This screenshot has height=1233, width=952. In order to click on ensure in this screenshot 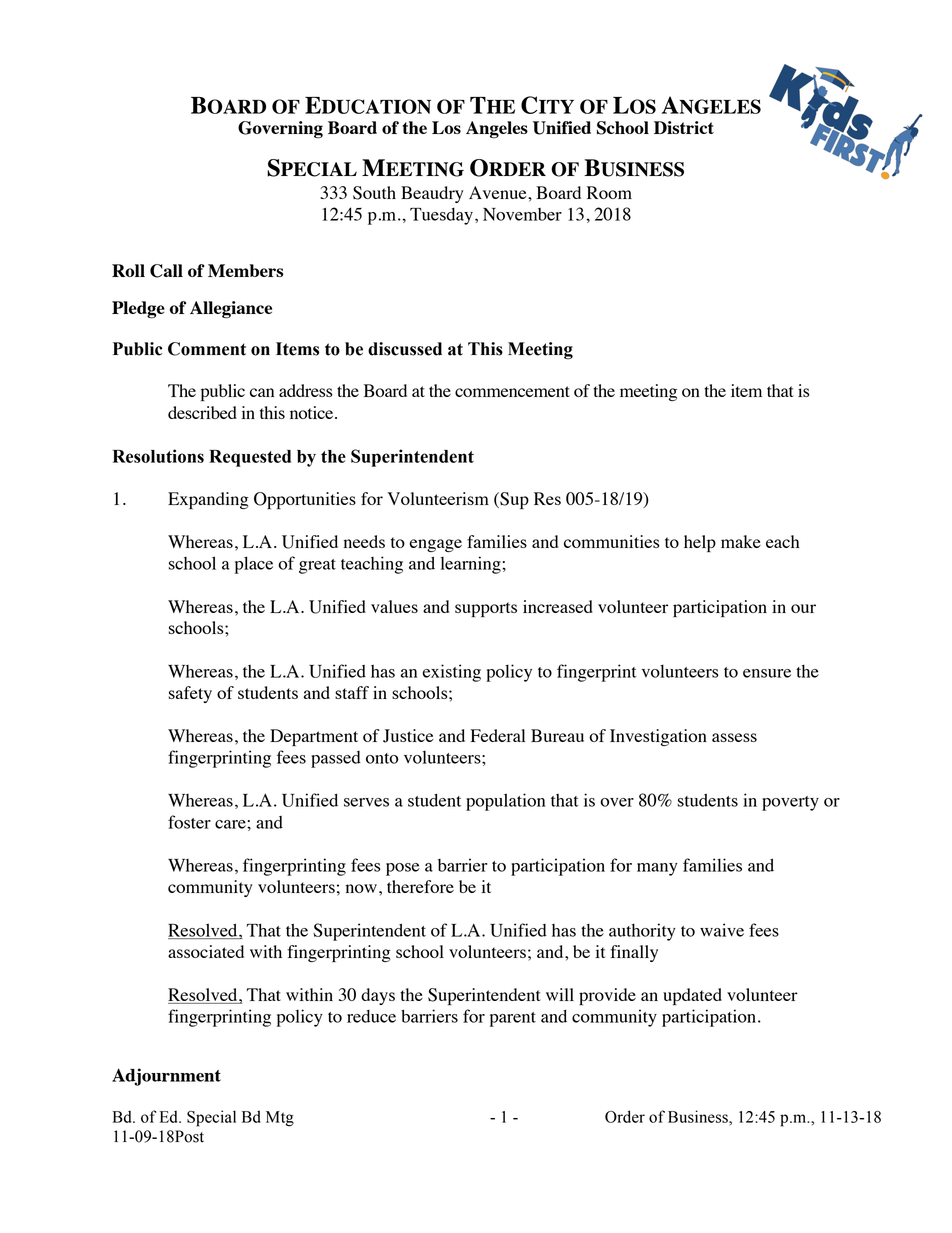, I will do `click(767, 673)`.
